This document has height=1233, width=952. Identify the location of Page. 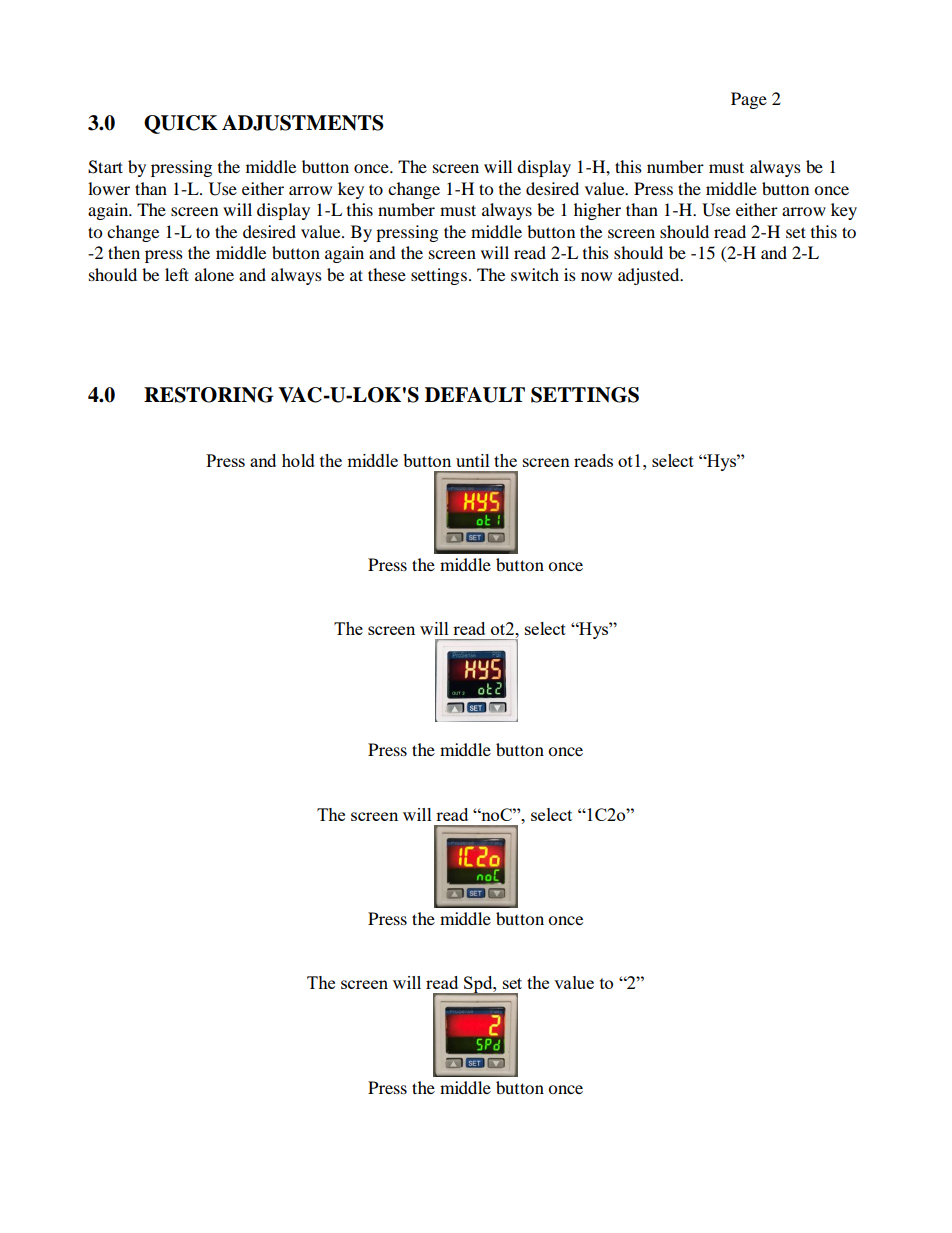
(749, 100).
